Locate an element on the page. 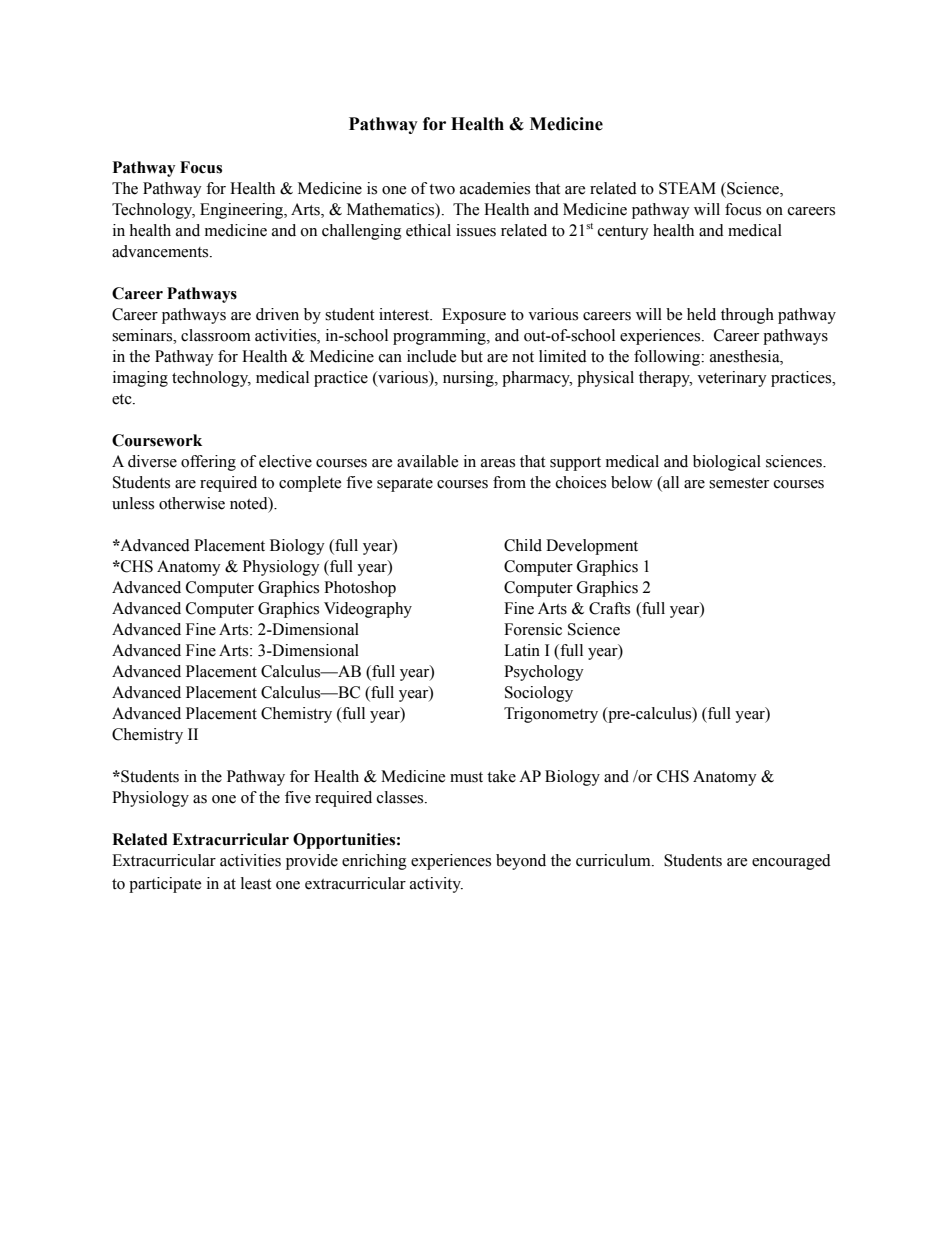  held is located at coordinates (701, 314).
